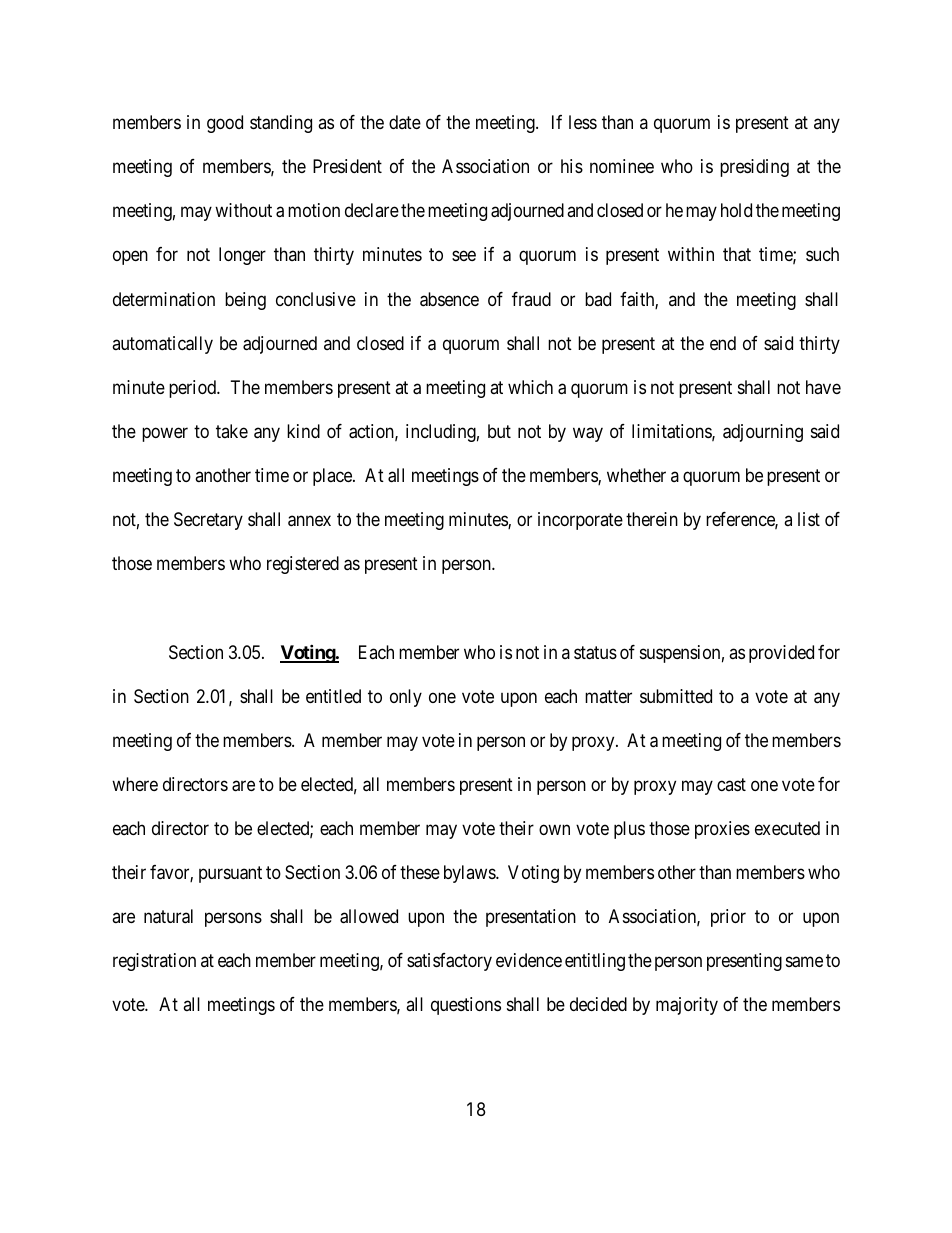 The width and height of the image is (952, 1233). Describe the element at coordinates (754, 168) in the image. I see `presiding` at that location.
